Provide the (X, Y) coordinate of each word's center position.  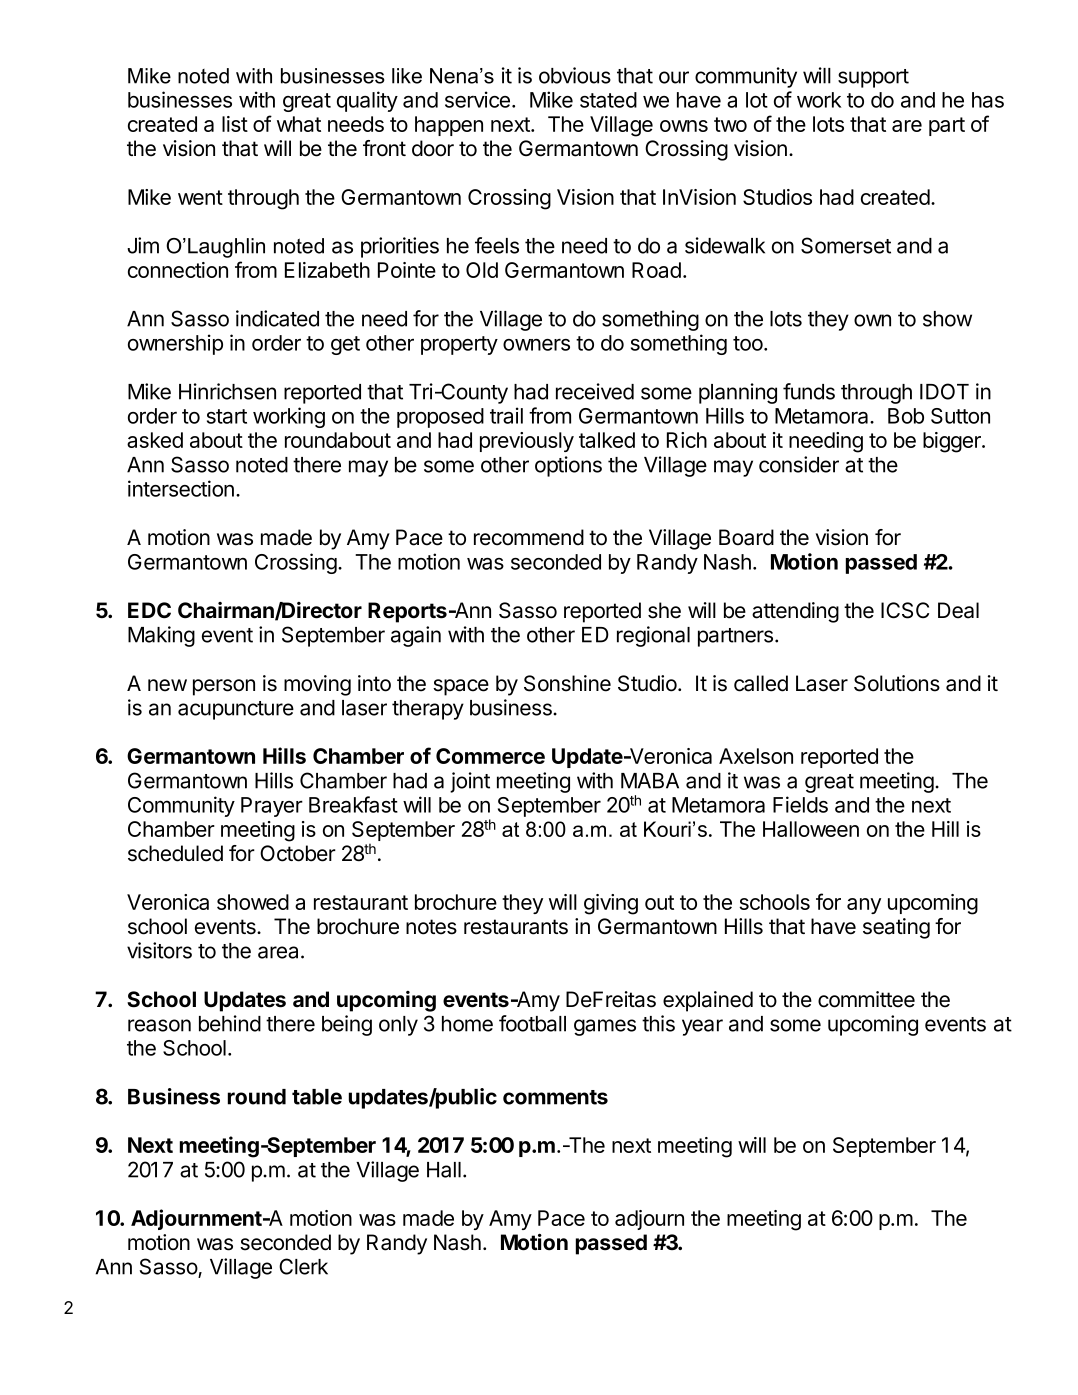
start (227, 416)
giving (611, 904)
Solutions (897, 683)
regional (653, 636)
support (873, 78)
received (595, 391)
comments (555, 1097)
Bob (906, 416)
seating (896, 928)
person (224, 687)
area (278, 952)
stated (608, 100)
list (235, 124)
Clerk (303, 1266)
